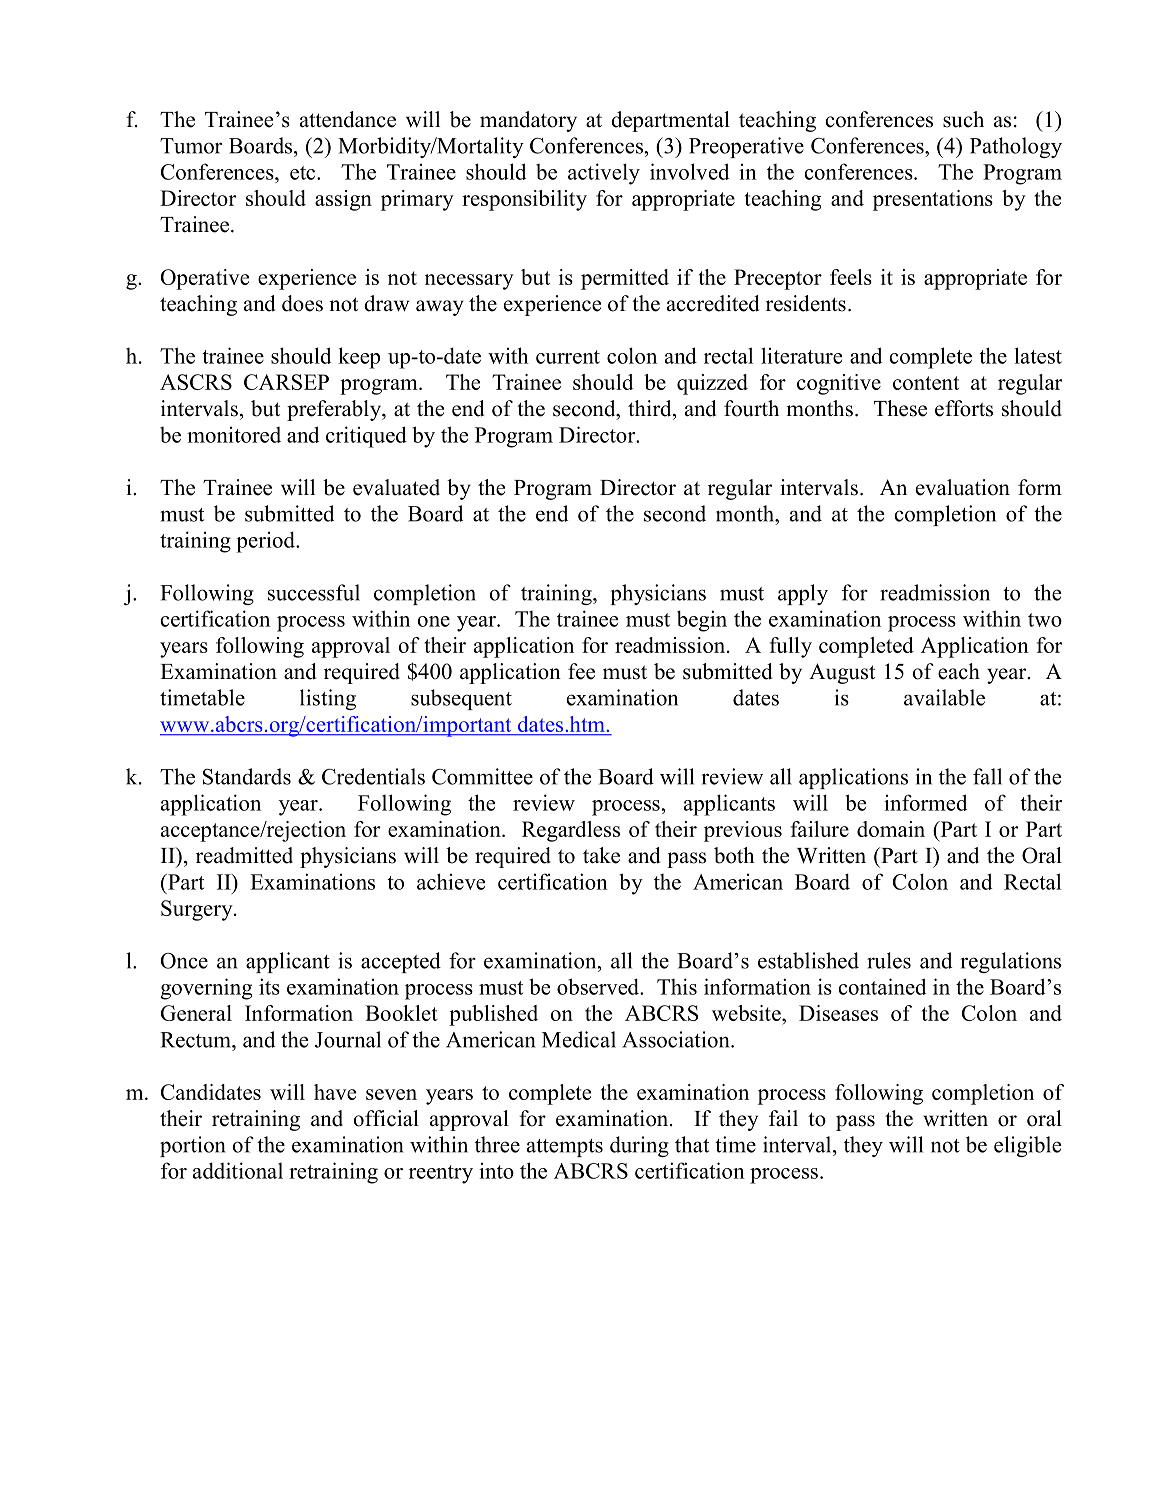 This document has height=1509, width=1166. I want to click on Standards, so click(247, 776).
